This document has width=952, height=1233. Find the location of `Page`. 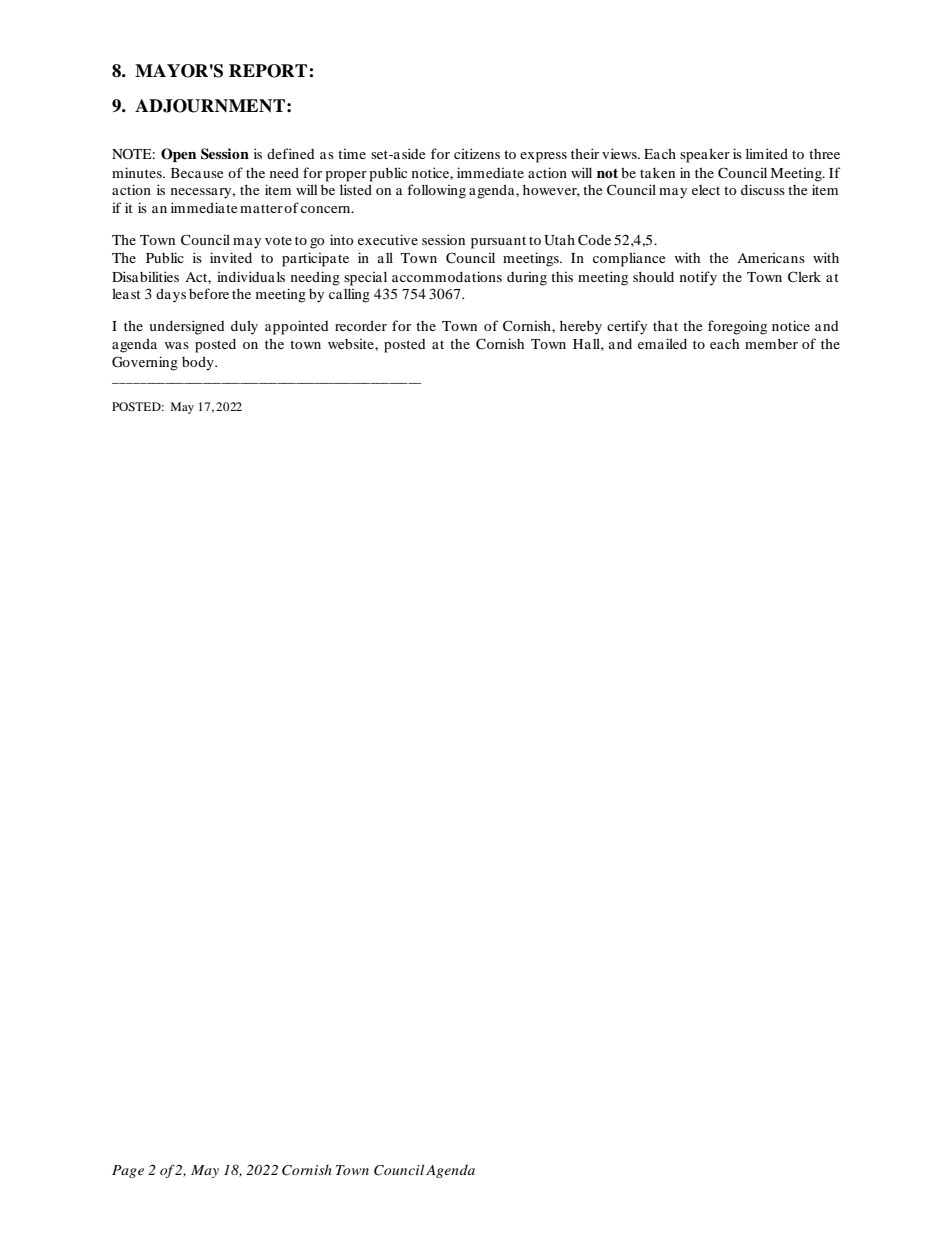

Page is located at coordinates (128, 1171).
